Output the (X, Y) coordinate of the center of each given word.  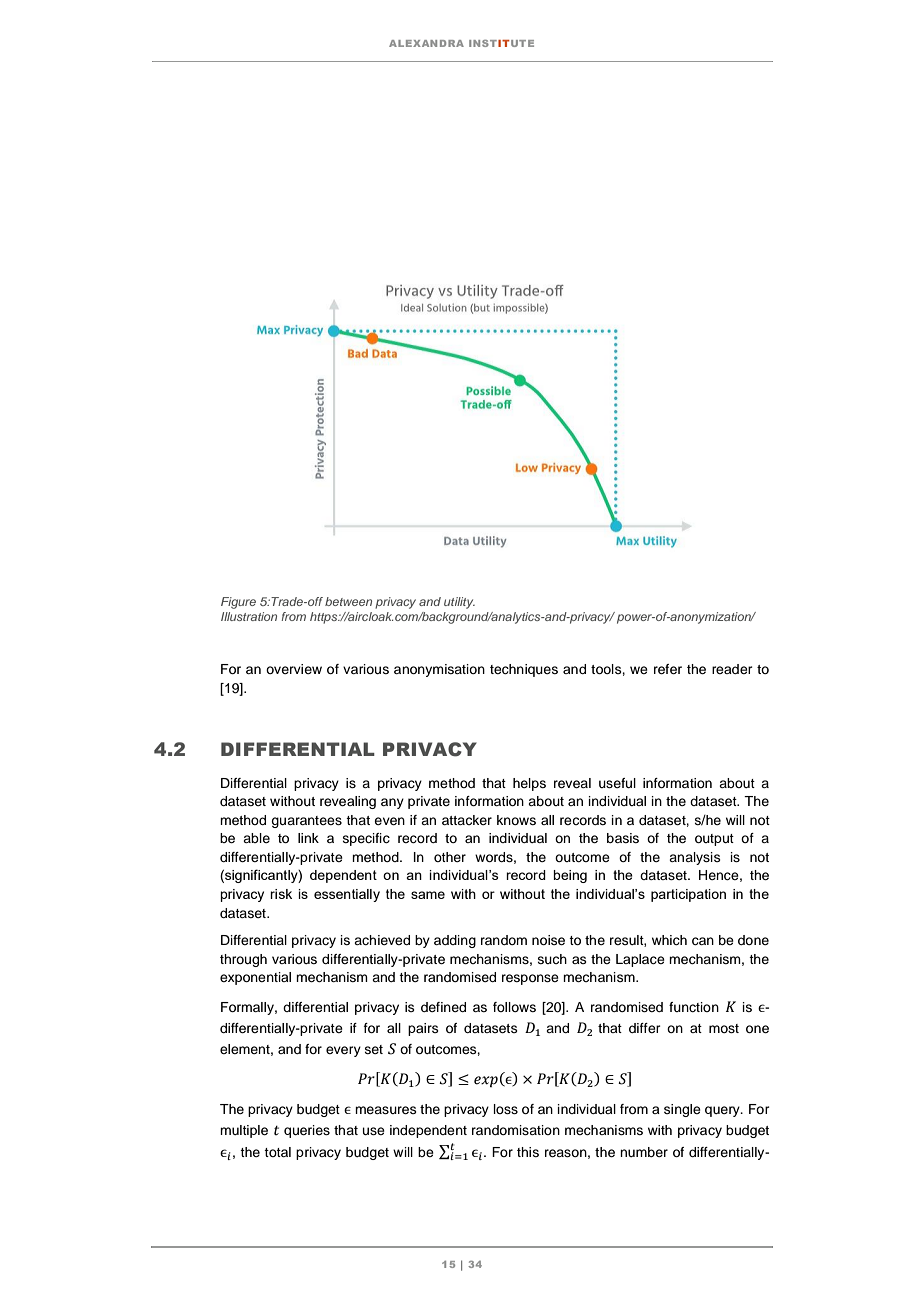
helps (529, 784)
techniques (524, 670)
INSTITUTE (501, 43)
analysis (695, 858)
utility (459, 603)
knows (516, 820)
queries (307, 1131)
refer (668, 669)
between (348, 601)
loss (506, 1109)
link (308, 838)
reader (732, 669)
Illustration (249, 616)
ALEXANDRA (426, 43)
